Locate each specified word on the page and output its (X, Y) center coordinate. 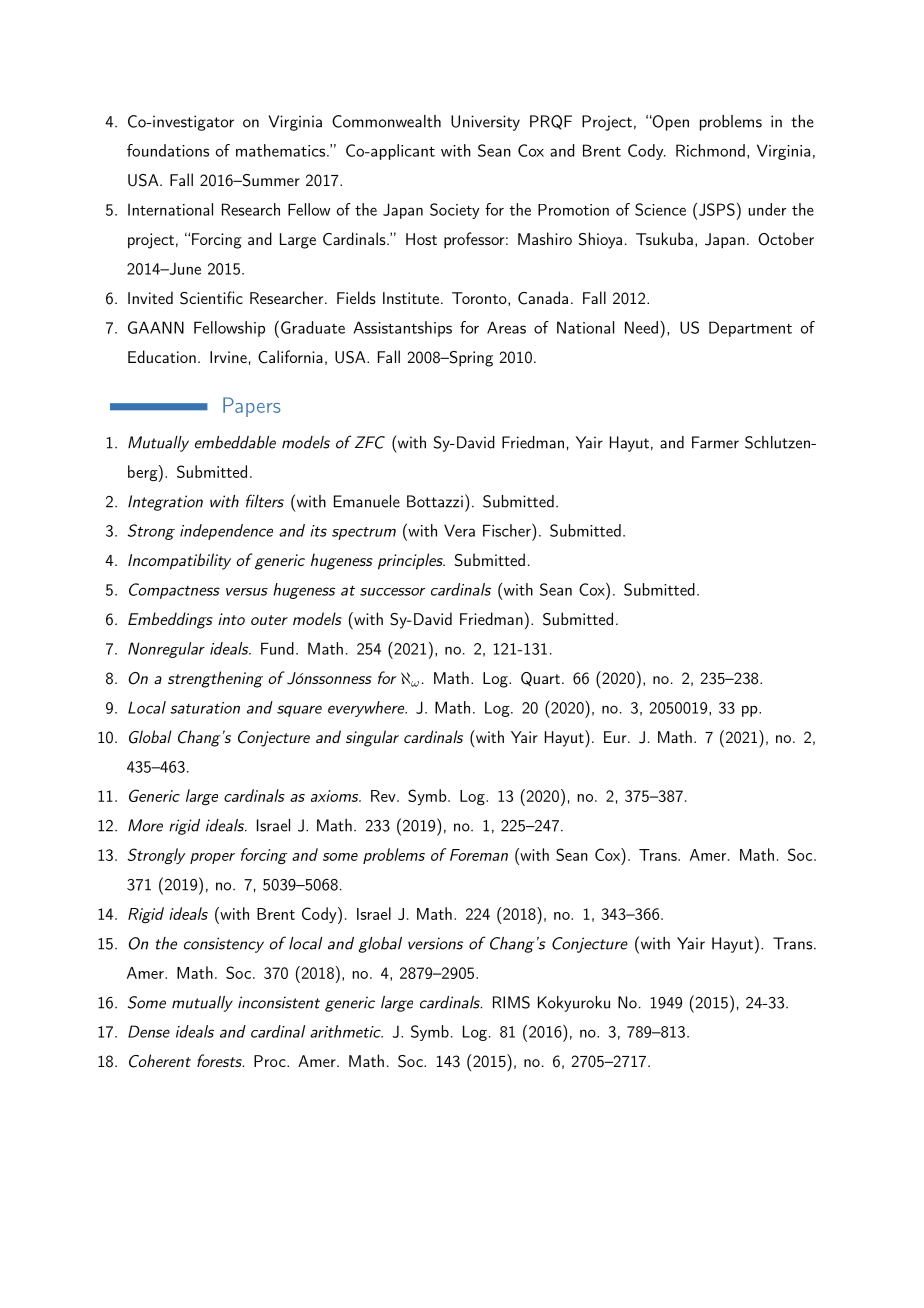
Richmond (710, 150)
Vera (459, 530)
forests (220, 1060)
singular (372, 738)
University (485, 123)
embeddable (235, 442)
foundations (168, 150)
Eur (616, 737)
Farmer (715, 442)
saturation (205, 708)
